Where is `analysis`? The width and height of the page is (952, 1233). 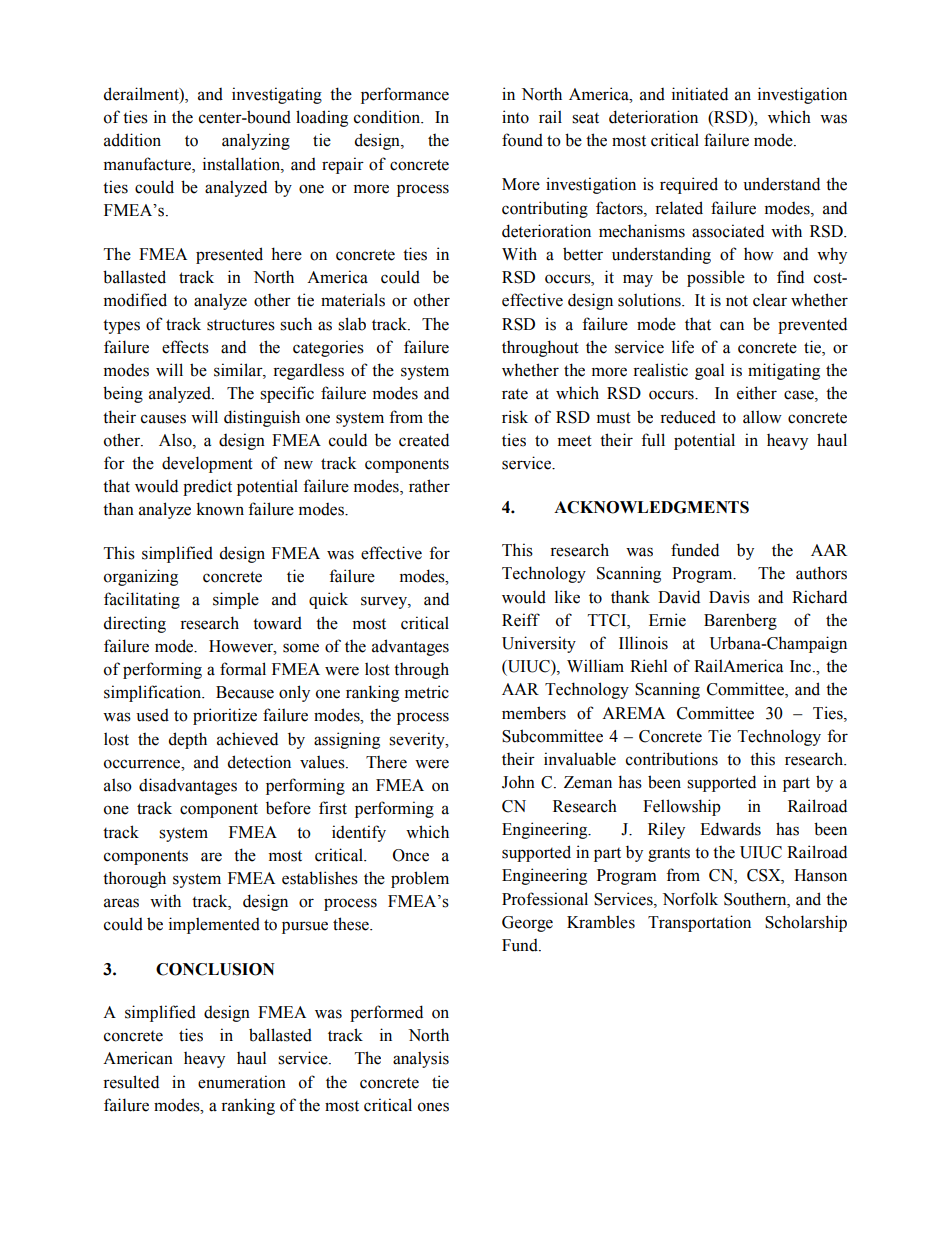 analysis is located at coordinates (421, 1059).
